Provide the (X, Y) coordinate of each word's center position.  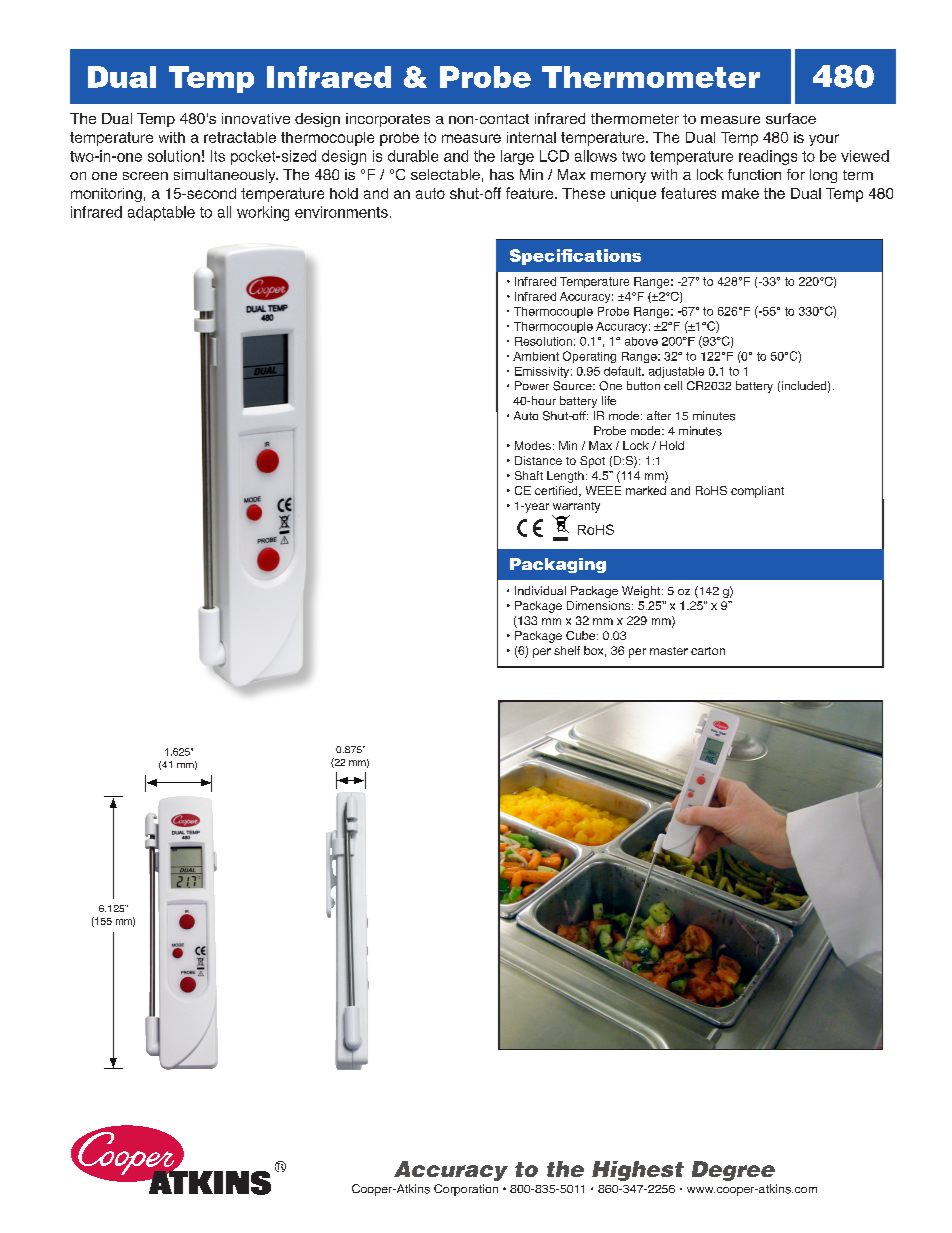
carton (708, 651)
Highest (638, 1171)
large (517, 157)
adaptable (161, 213)
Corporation (466, 1190)
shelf (567, 650)
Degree (733, 1171)
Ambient (536, 356)
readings (768, 157)
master (669, 651)
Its (218, 156)
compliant (757, 492)
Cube (580, 635)
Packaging (558, 565)
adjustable (676, 372)
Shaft (529, 475)
